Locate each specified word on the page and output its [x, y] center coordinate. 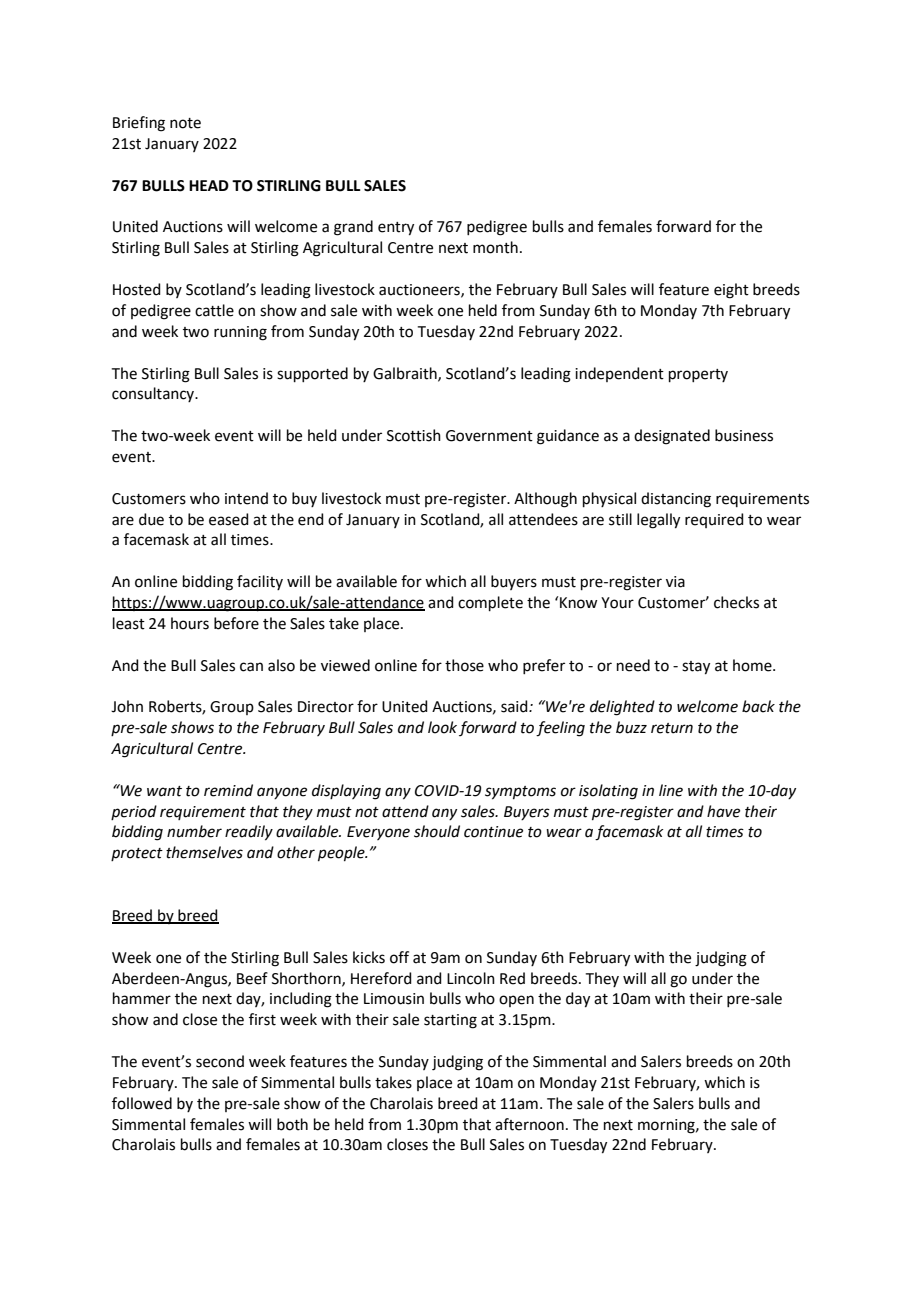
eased [229, 519]
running [240, 333]
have [723, 811]
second [220, 1061]
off [399, 957]
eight [731, 291]
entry [396, 229]
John [127, 706]
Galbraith [406, 374]
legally [658, 521]
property [698, 375]
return [672, 728]
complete [490, 603]
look [442, 727]
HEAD [209, 185]
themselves [204, 852]
